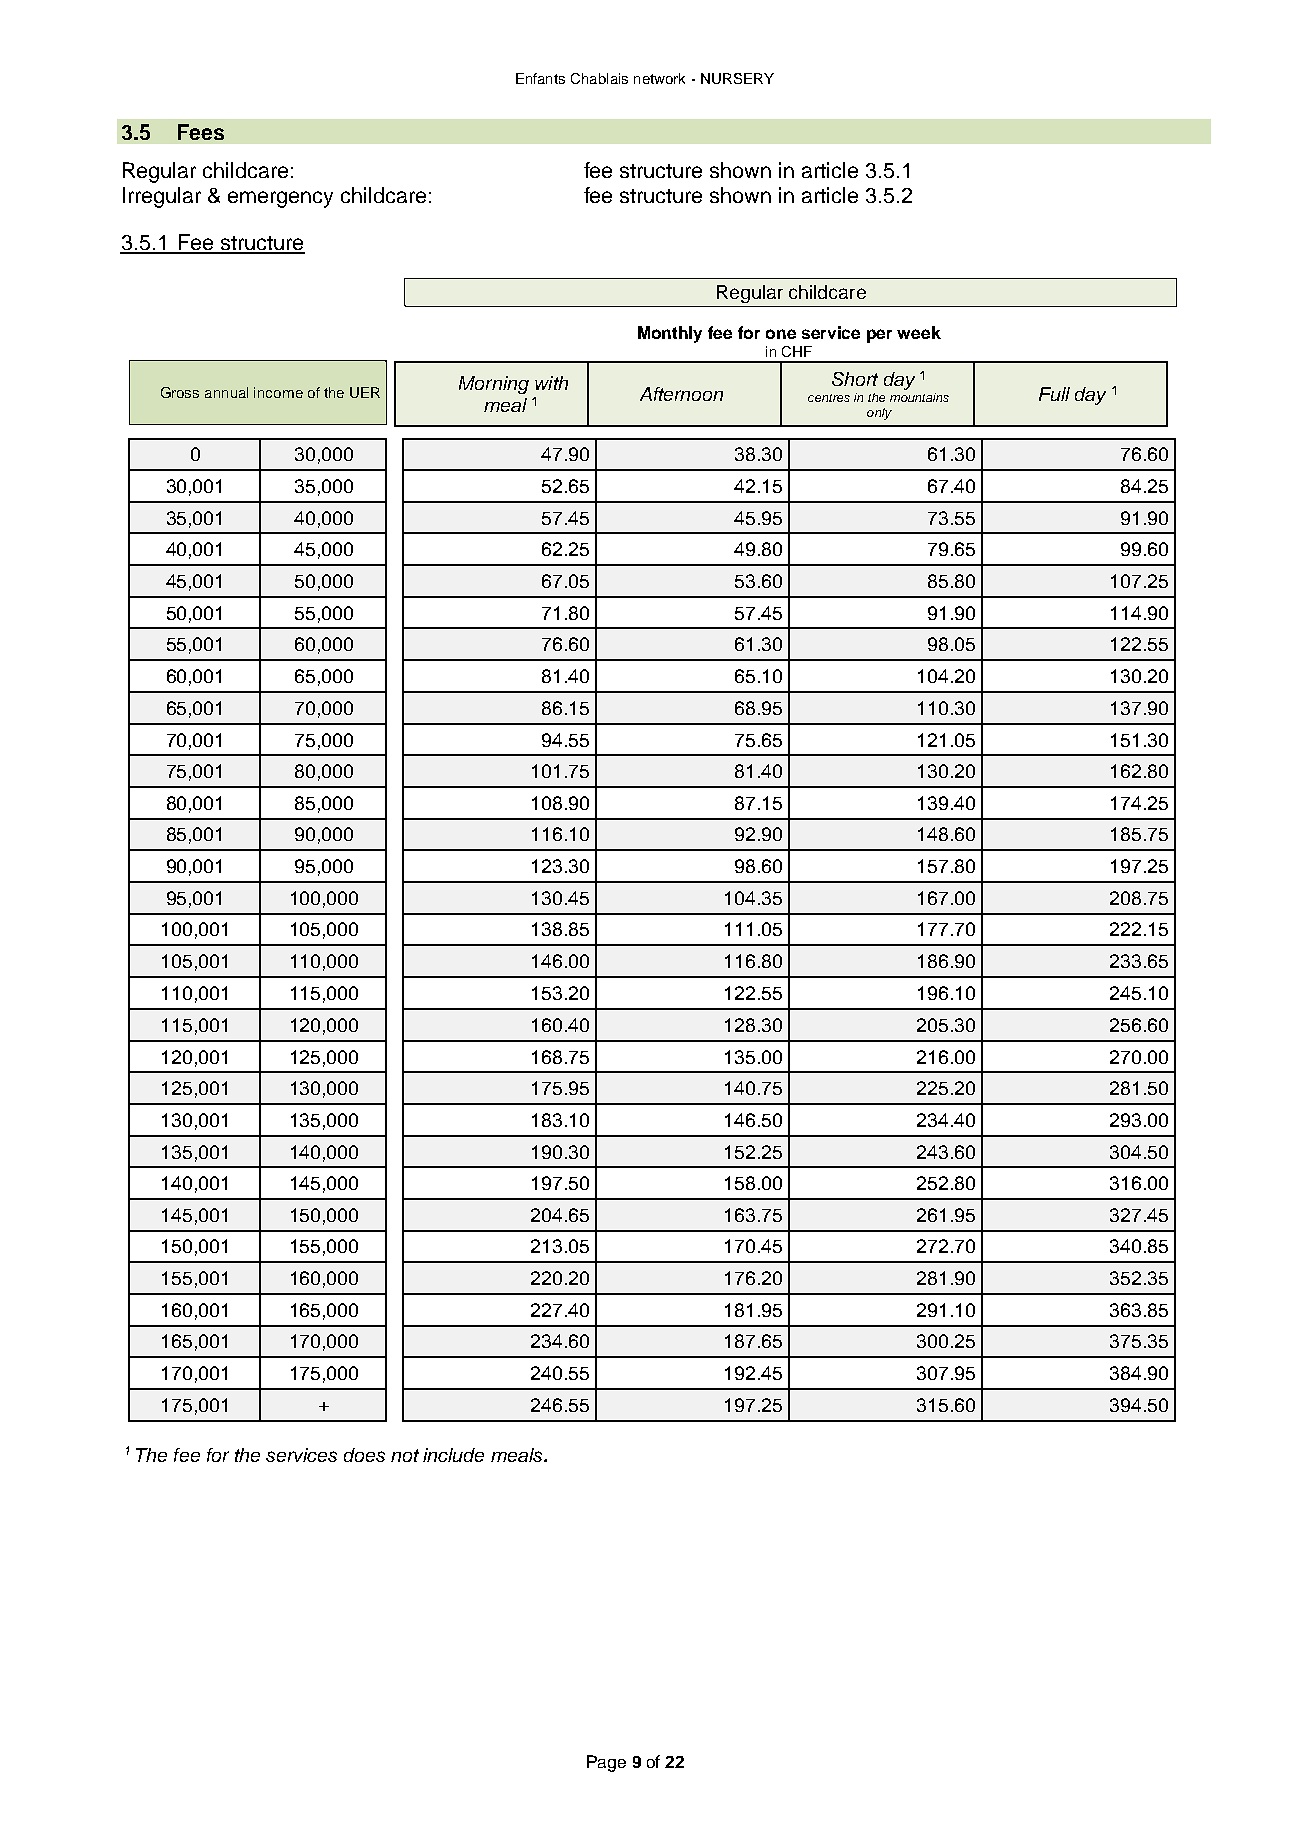  I want to click on only, so click(879, 414).
